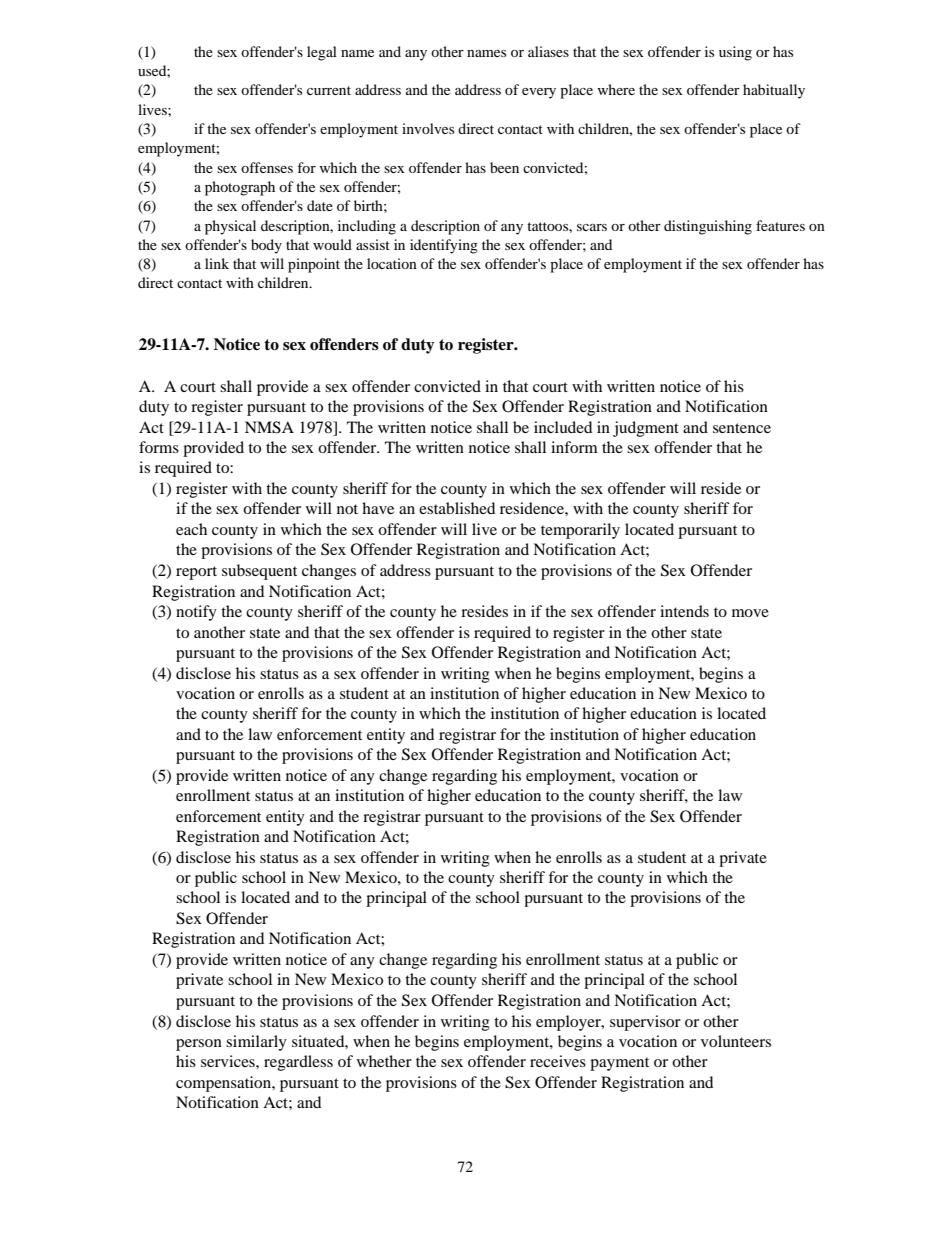 Image resolution: width=952 pixels, height=1233 pixels. Describe the element at coordinates (159, 447) in the page. I see `forms` at that location.
